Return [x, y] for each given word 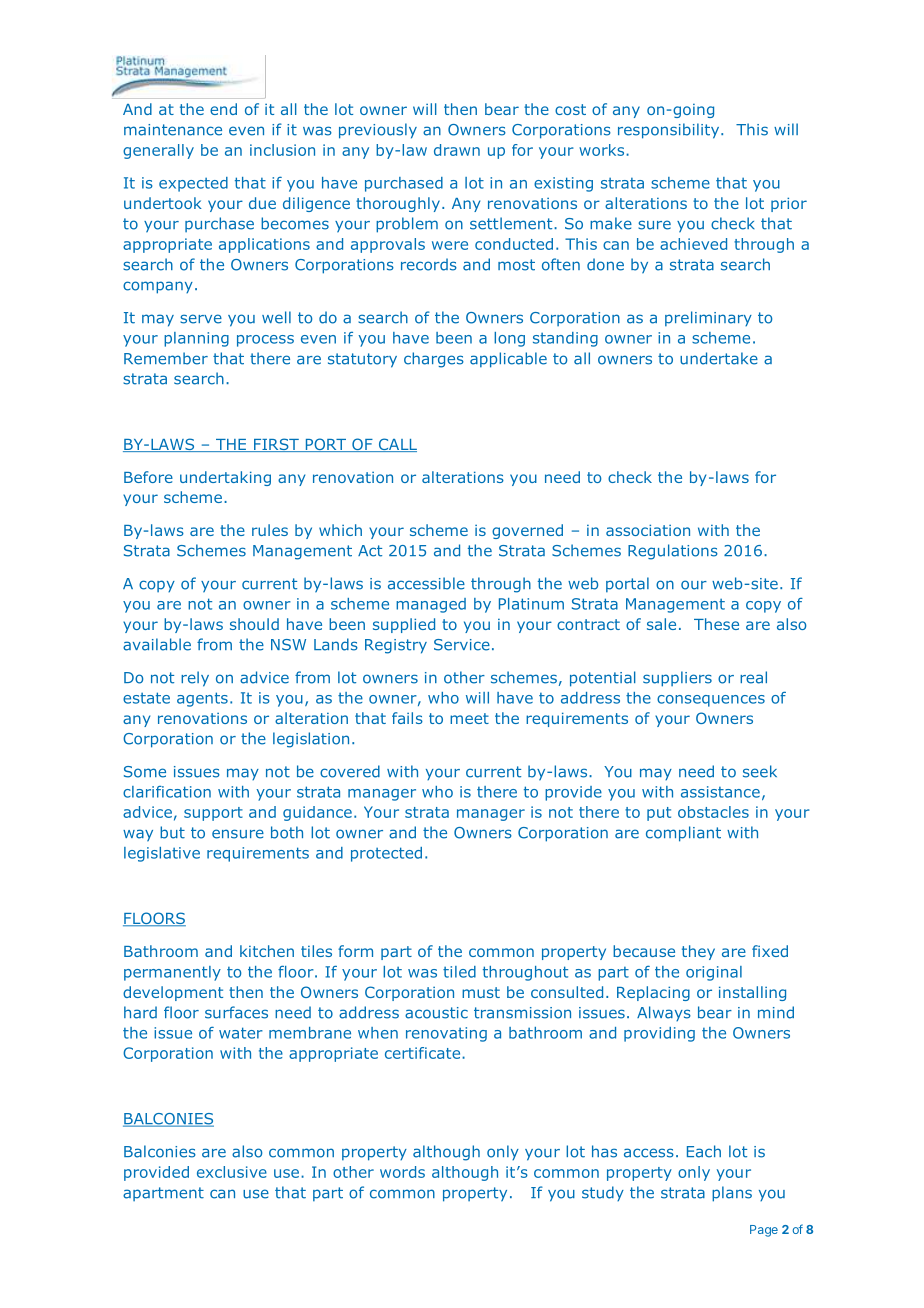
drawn [457, 150]
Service [462, 645]
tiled [459, 972]
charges [434, 360]
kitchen [267, 951]
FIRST [276, 445]
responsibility [670, 131]
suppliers [677, 679]
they [698, 952]
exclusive [232, 1172]
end [223, 109]
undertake [719, 358]
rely [195, 679]
